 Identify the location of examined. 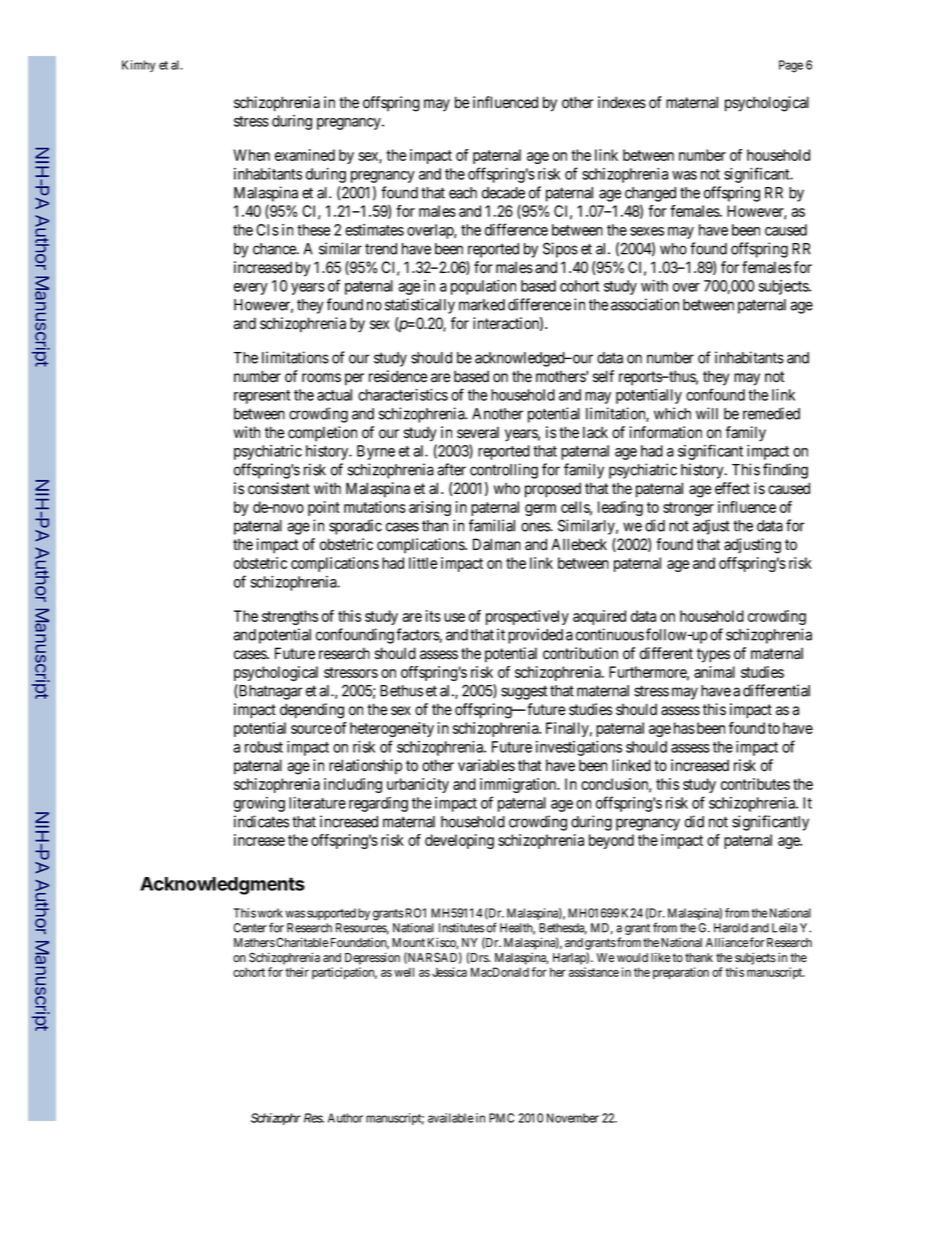
(305, 155).
